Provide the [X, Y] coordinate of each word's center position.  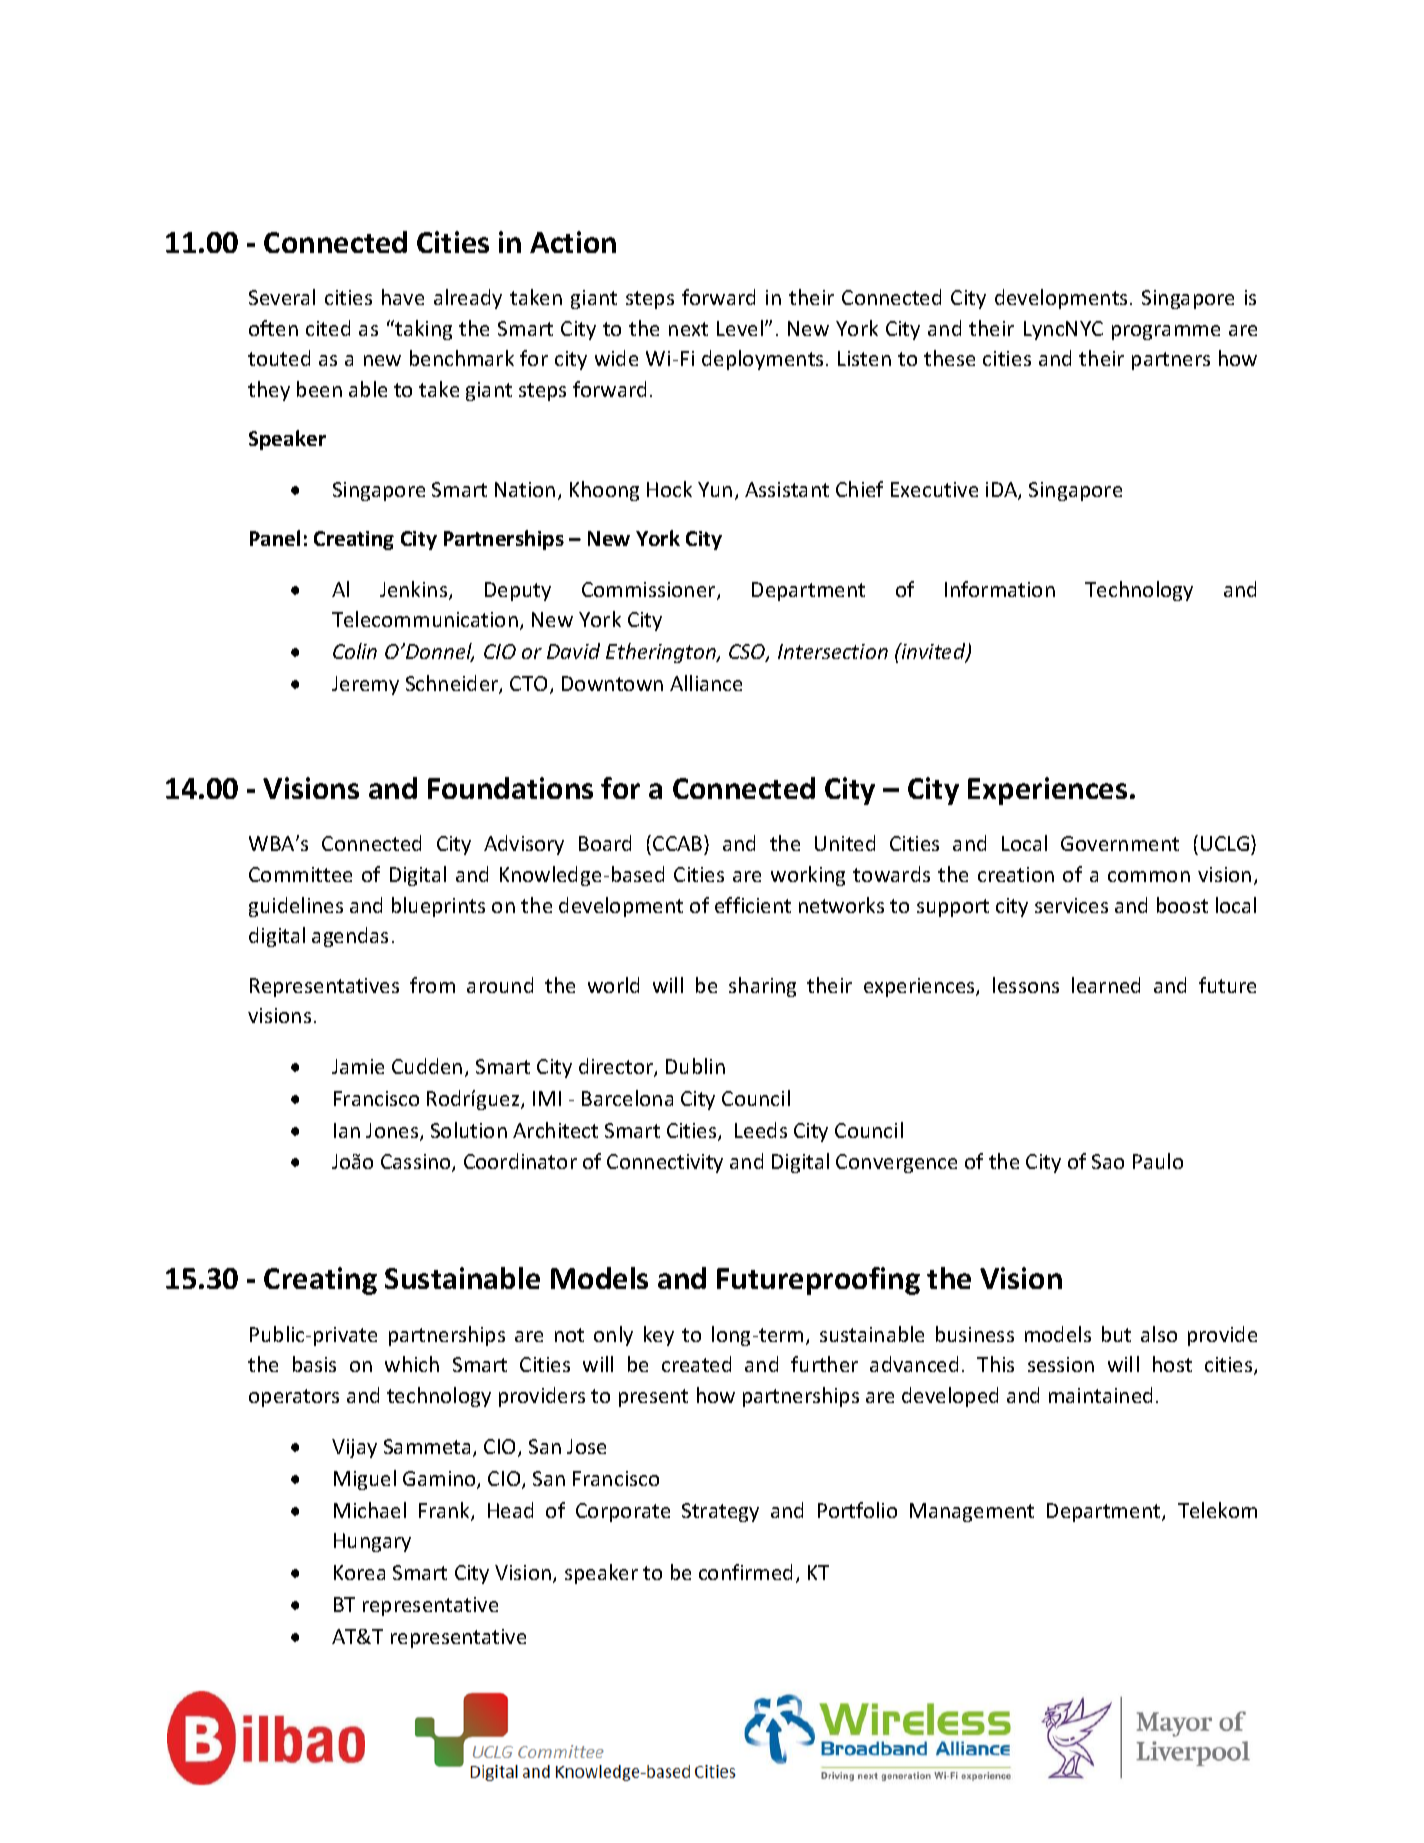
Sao [1108, 1161]
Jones [393, 1132]
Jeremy [365, 685]
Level [740, 328]
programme [1166, 332]
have [403, 297]
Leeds [761, 1130]
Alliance [706, 683]
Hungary [372, 1542]
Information [1000, 589]
